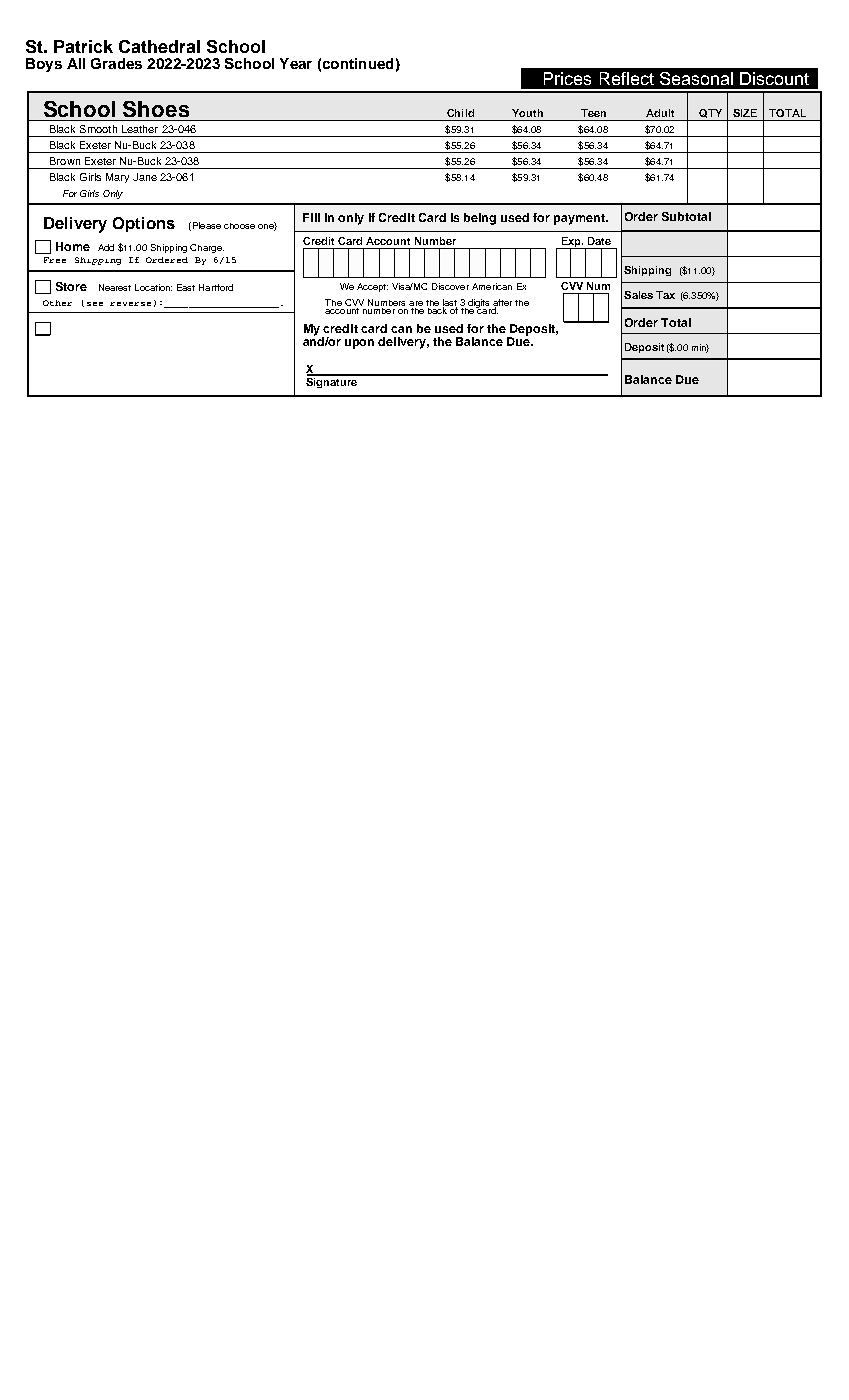 This screenshot has height=1400, width=849. I want to click on being, so click(480, 219).
